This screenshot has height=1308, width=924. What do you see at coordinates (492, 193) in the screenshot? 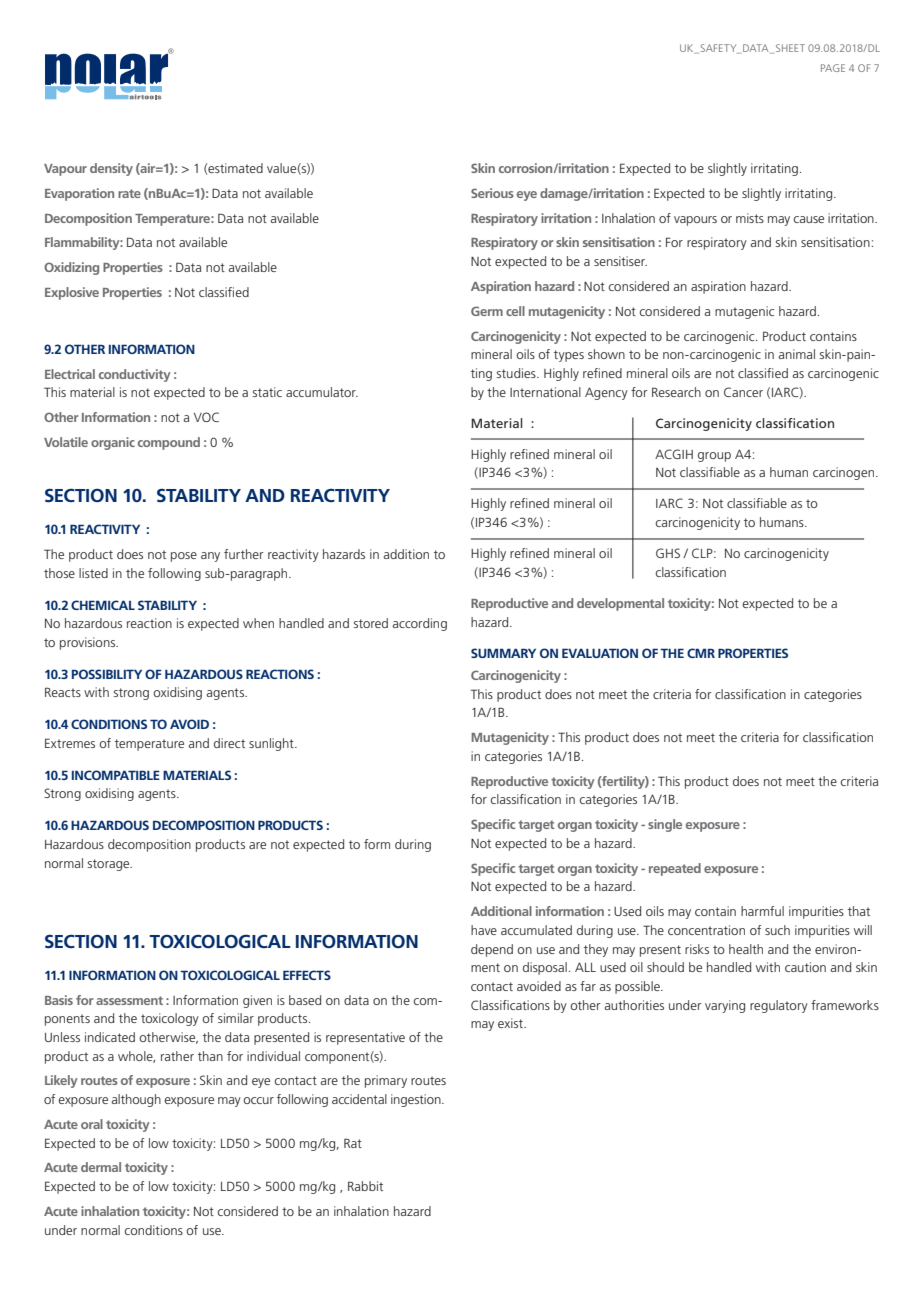
I see `Serious` at bounding box center [492, 193].
